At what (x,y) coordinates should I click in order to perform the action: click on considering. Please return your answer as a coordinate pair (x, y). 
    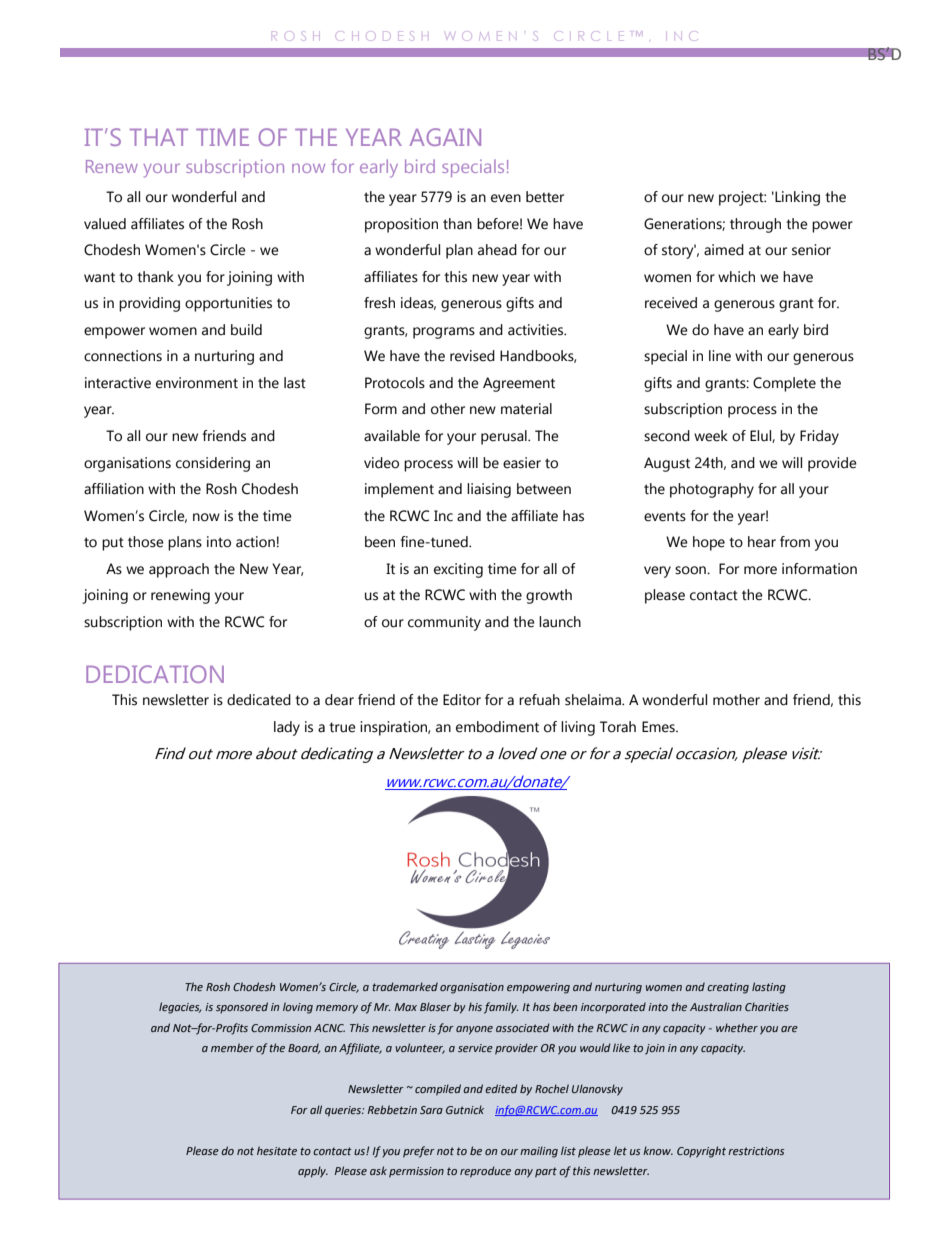
    Looking at the image, I should click on (213, 464).
